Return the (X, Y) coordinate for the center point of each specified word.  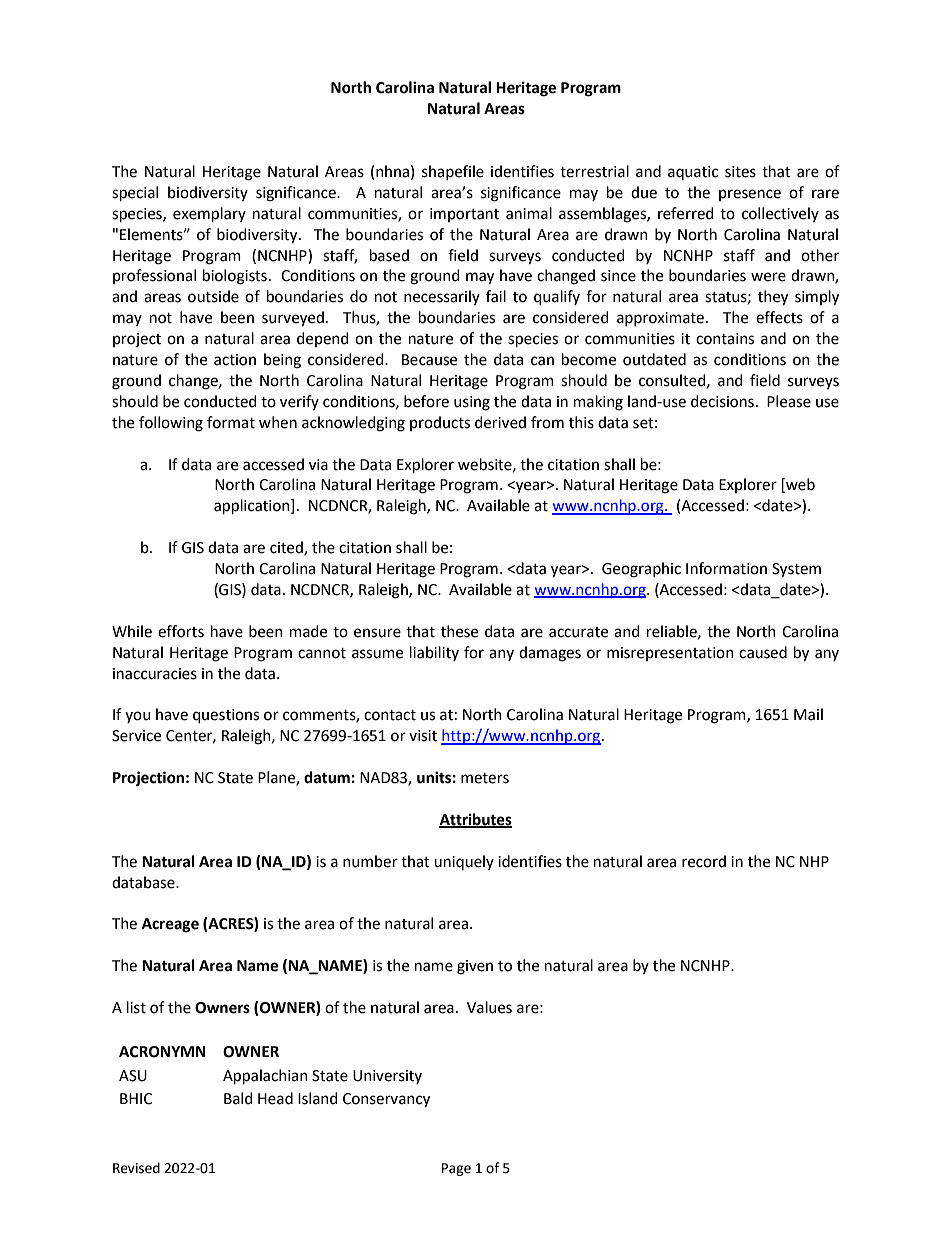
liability (434, 653)
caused (763, 652)
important (464, 215)
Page (456, 1169)
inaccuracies (155, 674)
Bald (238, 1098)
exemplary (209, 214)
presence (750, 195)
